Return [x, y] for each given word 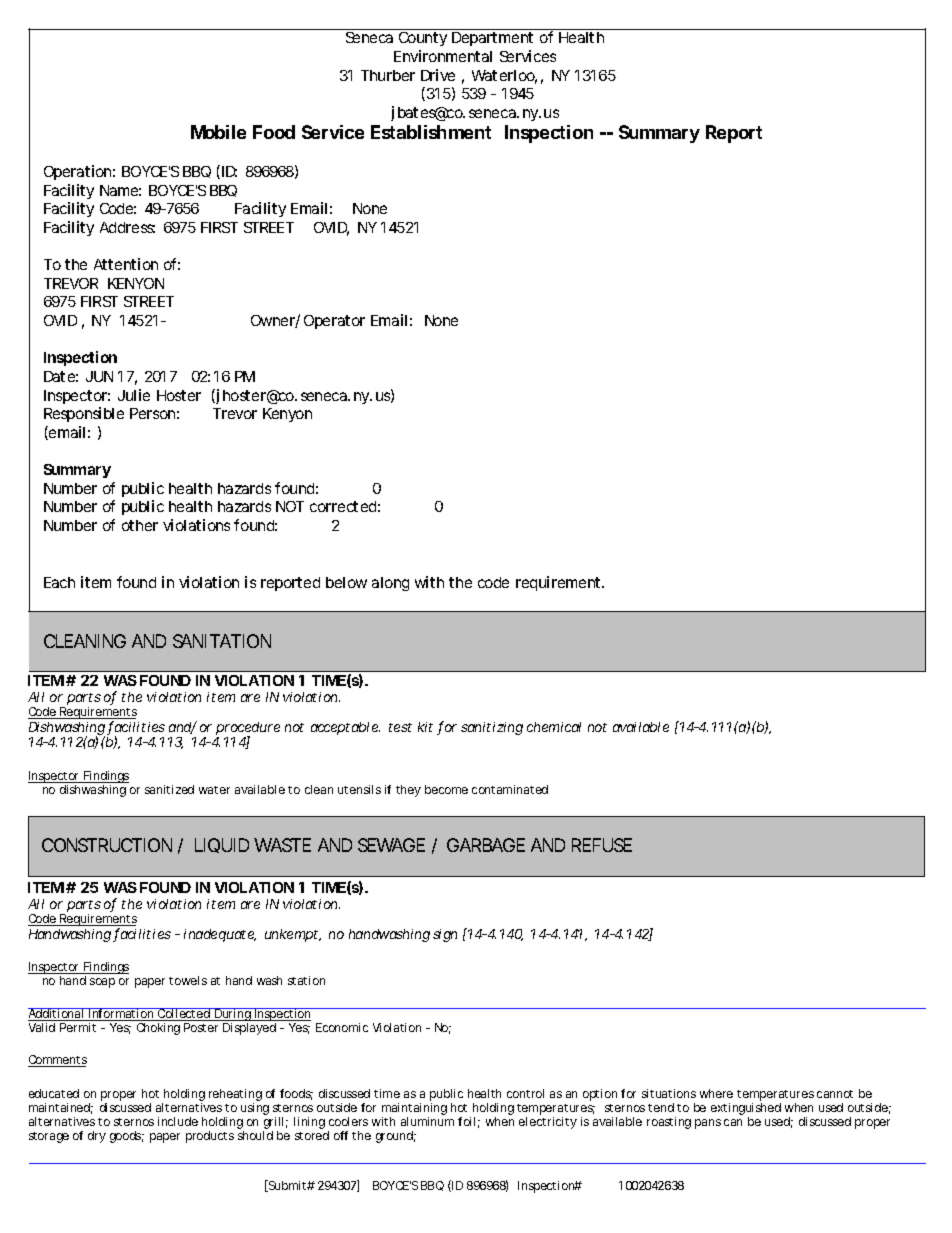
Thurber [388, 75]
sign [445, 935]
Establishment [431, 132]
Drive [438, 75]
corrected [343, 506]
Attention [126, 264]
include [178, 1121]
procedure [248, 730]
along [390, 584]
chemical [554, 727]
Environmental [443, 56]
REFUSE [602, 845]
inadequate [220, 935]
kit [425, 727]
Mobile [218, 132]
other [140, 525]
